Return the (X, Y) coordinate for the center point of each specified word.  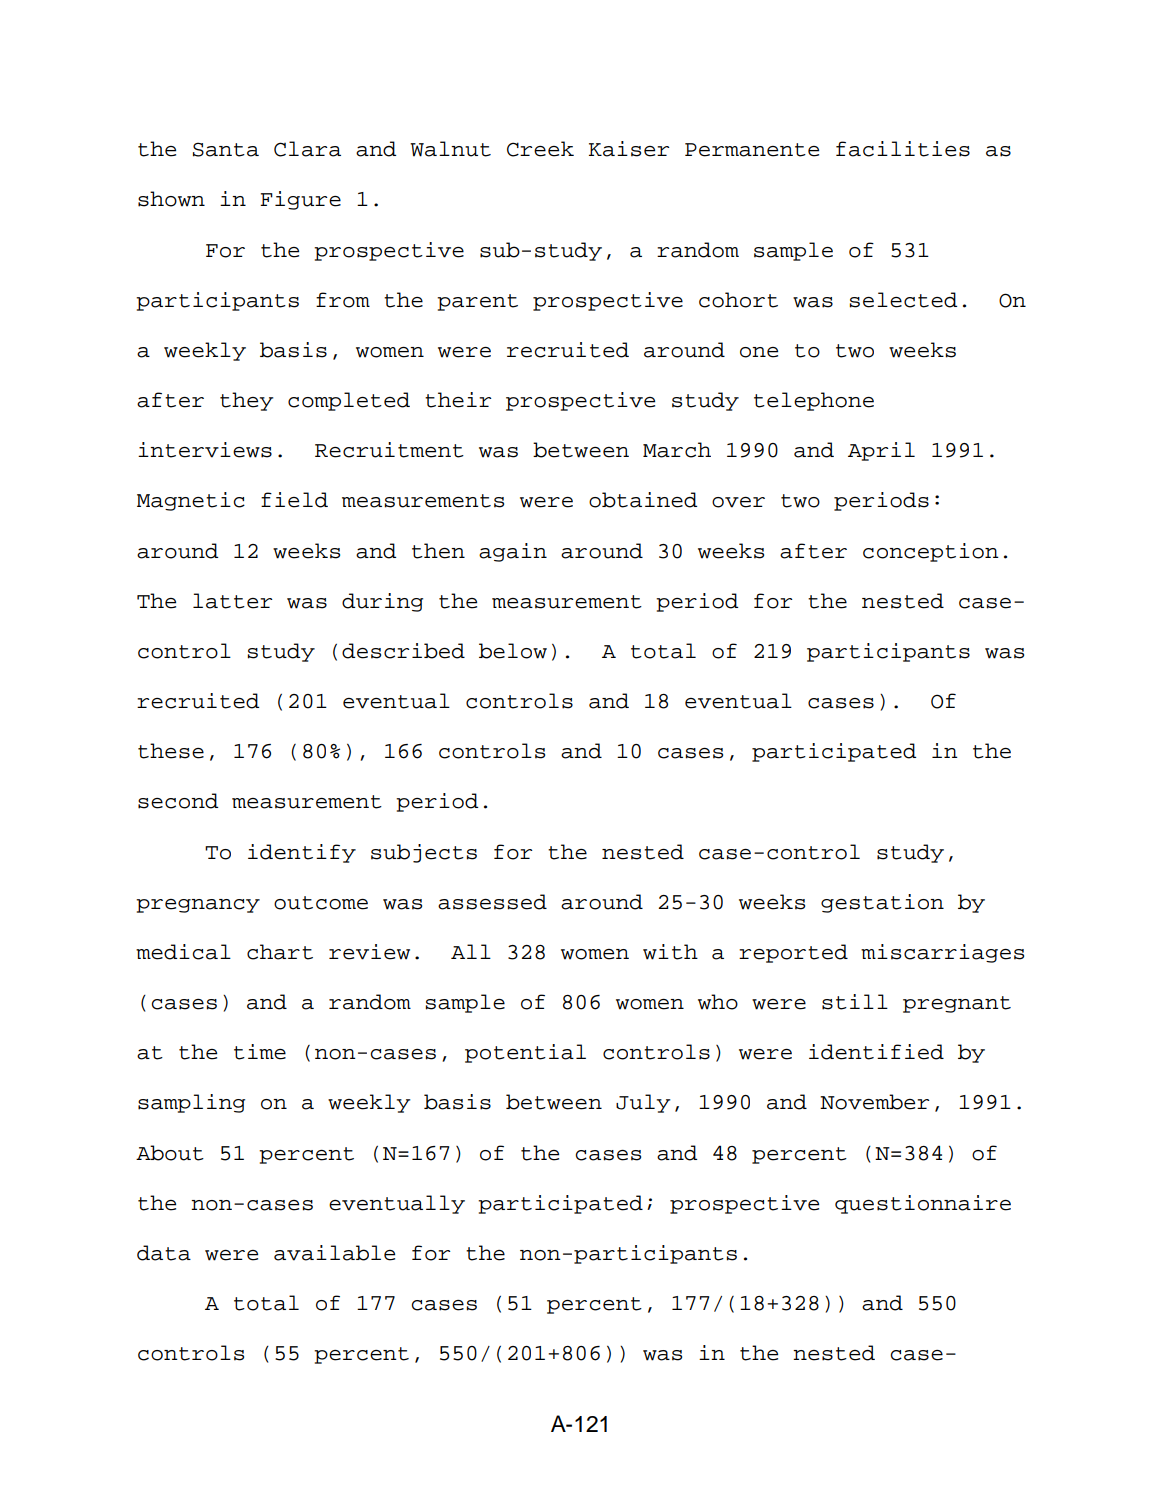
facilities (903, 149)
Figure (300, 200)
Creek (540, 149)
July (643, 1103)
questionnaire (923, 1204)
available (334, 1253)
